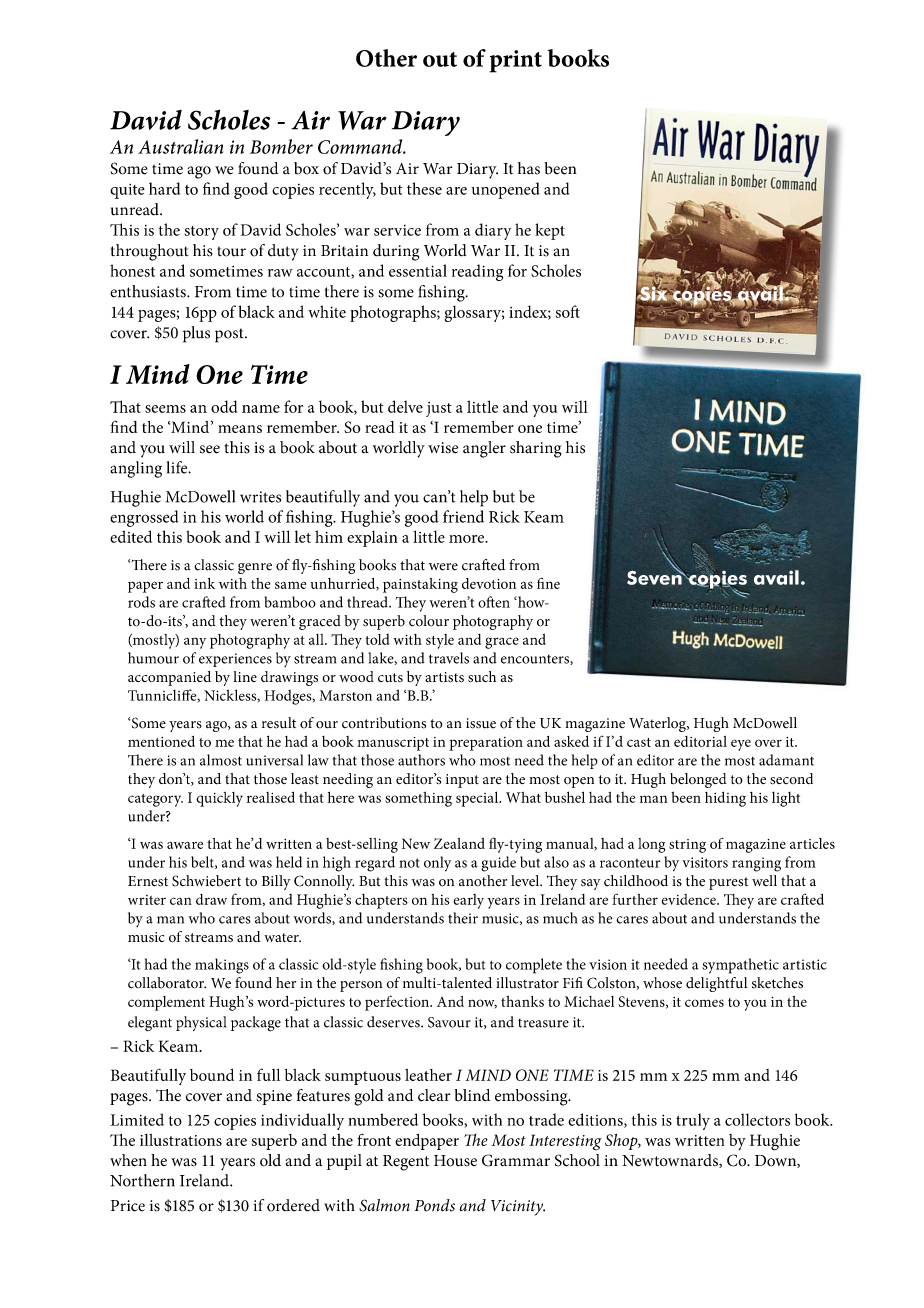 This document has width=924, height=1308. What do you see at coordinates (478, 799) in the document?
I see `special` at bounding box center [478, 799].
